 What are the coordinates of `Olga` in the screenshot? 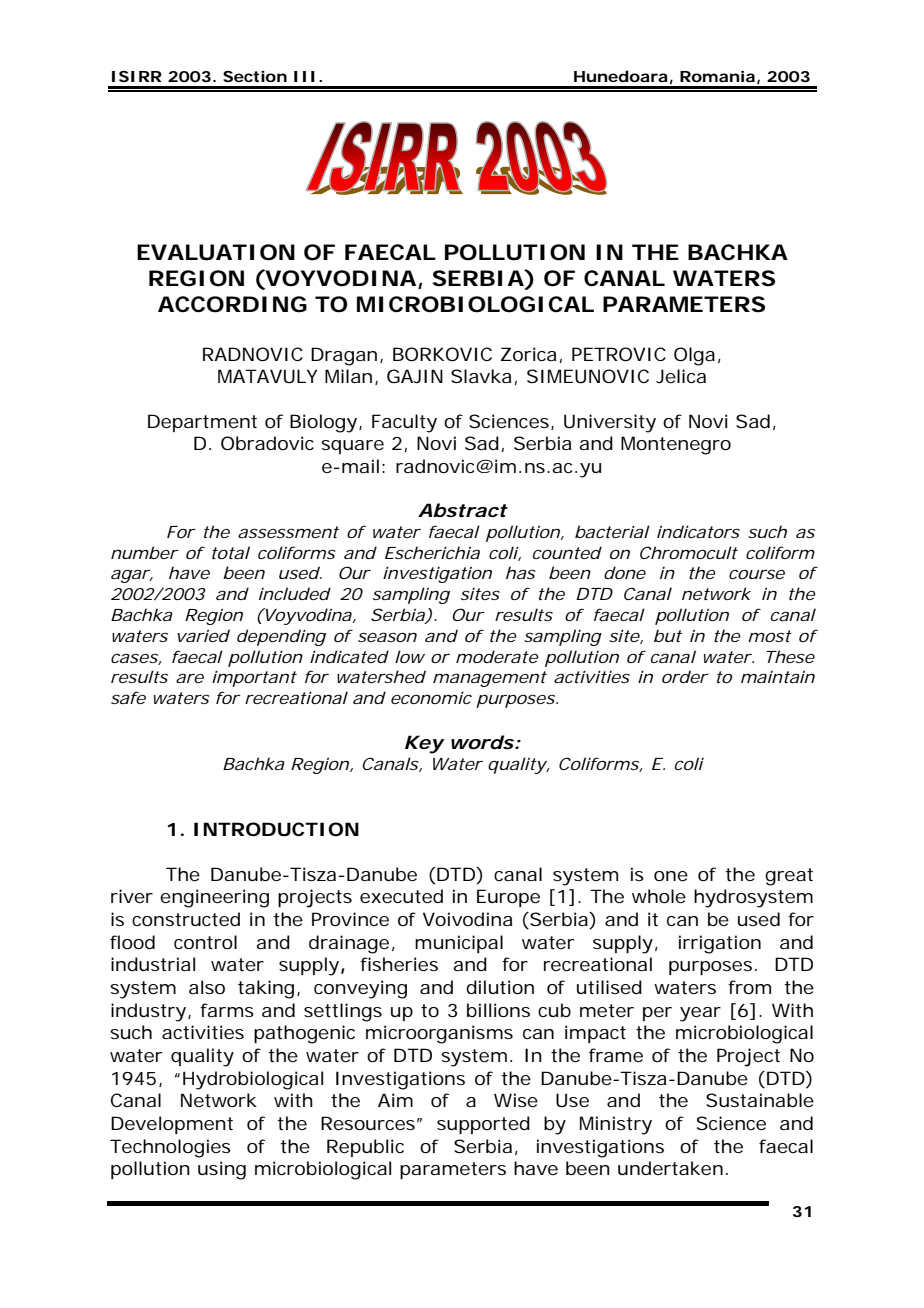 It's located at (694, 356).
